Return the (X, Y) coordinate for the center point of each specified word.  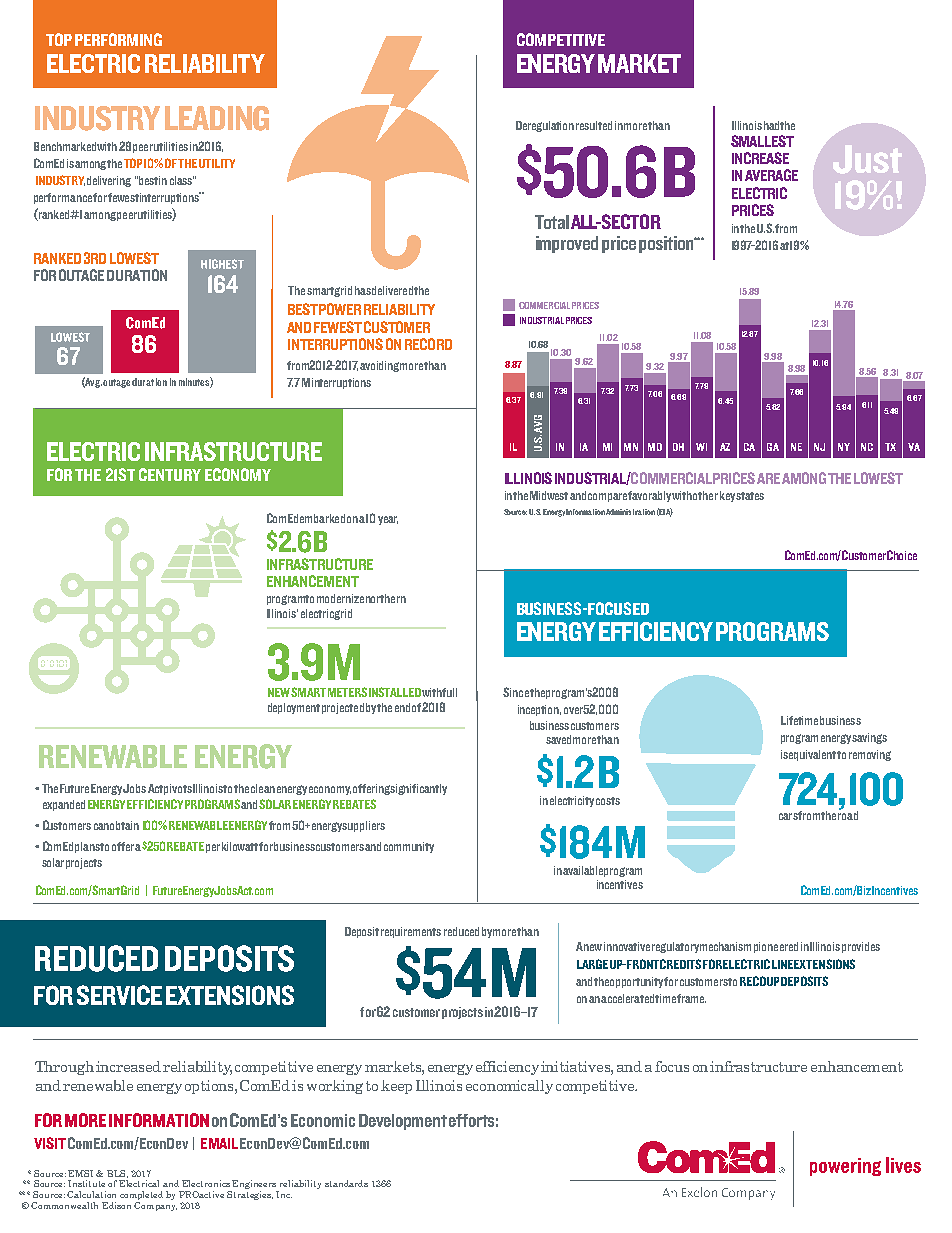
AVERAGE (771, 175)
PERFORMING (118, 39)
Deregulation (545, 126)
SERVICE (119, 995)
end (402, 707)
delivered (393, 290)
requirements (411, 932)
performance (63, 198)
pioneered (776, 947)
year (388, 520)
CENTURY (170, 474)
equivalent (813, 755)
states (750, 496)
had (772, 125)
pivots (178, 789)
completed (141, 1197)
